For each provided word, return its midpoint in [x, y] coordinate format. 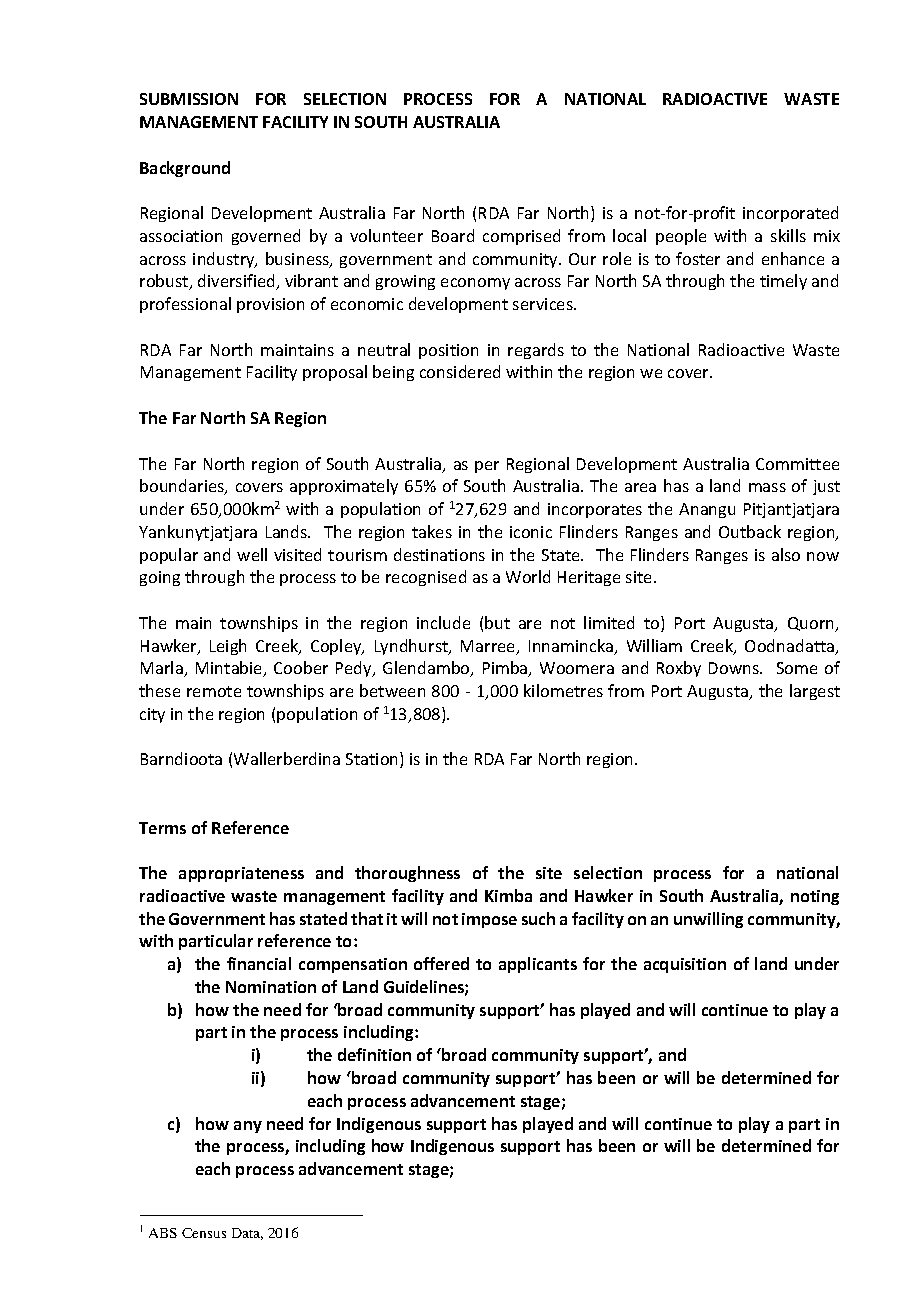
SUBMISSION [189, 99]
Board [453, 235]
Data [247, 1234]
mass [767, 487]
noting [815, 897]
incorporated [790, 214]
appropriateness [241, 874]
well [252, 554]
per [487, 467]
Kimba [508, 895]
